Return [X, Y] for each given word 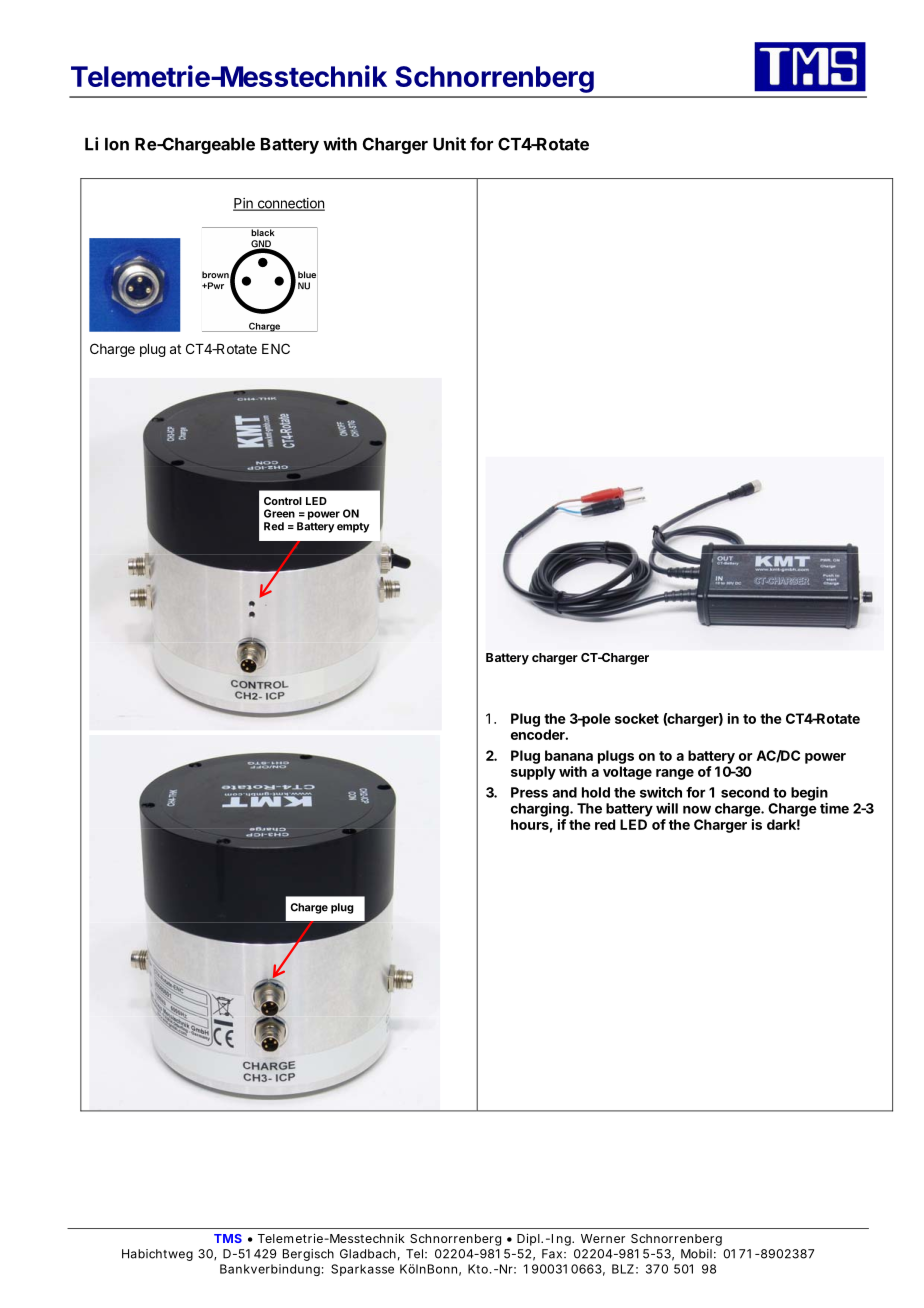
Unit [449, 144]
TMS [228, 1238]
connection [290, 204]
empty [353, 528]
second [745, 792]
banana [569, 755]
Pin [244, 204]
